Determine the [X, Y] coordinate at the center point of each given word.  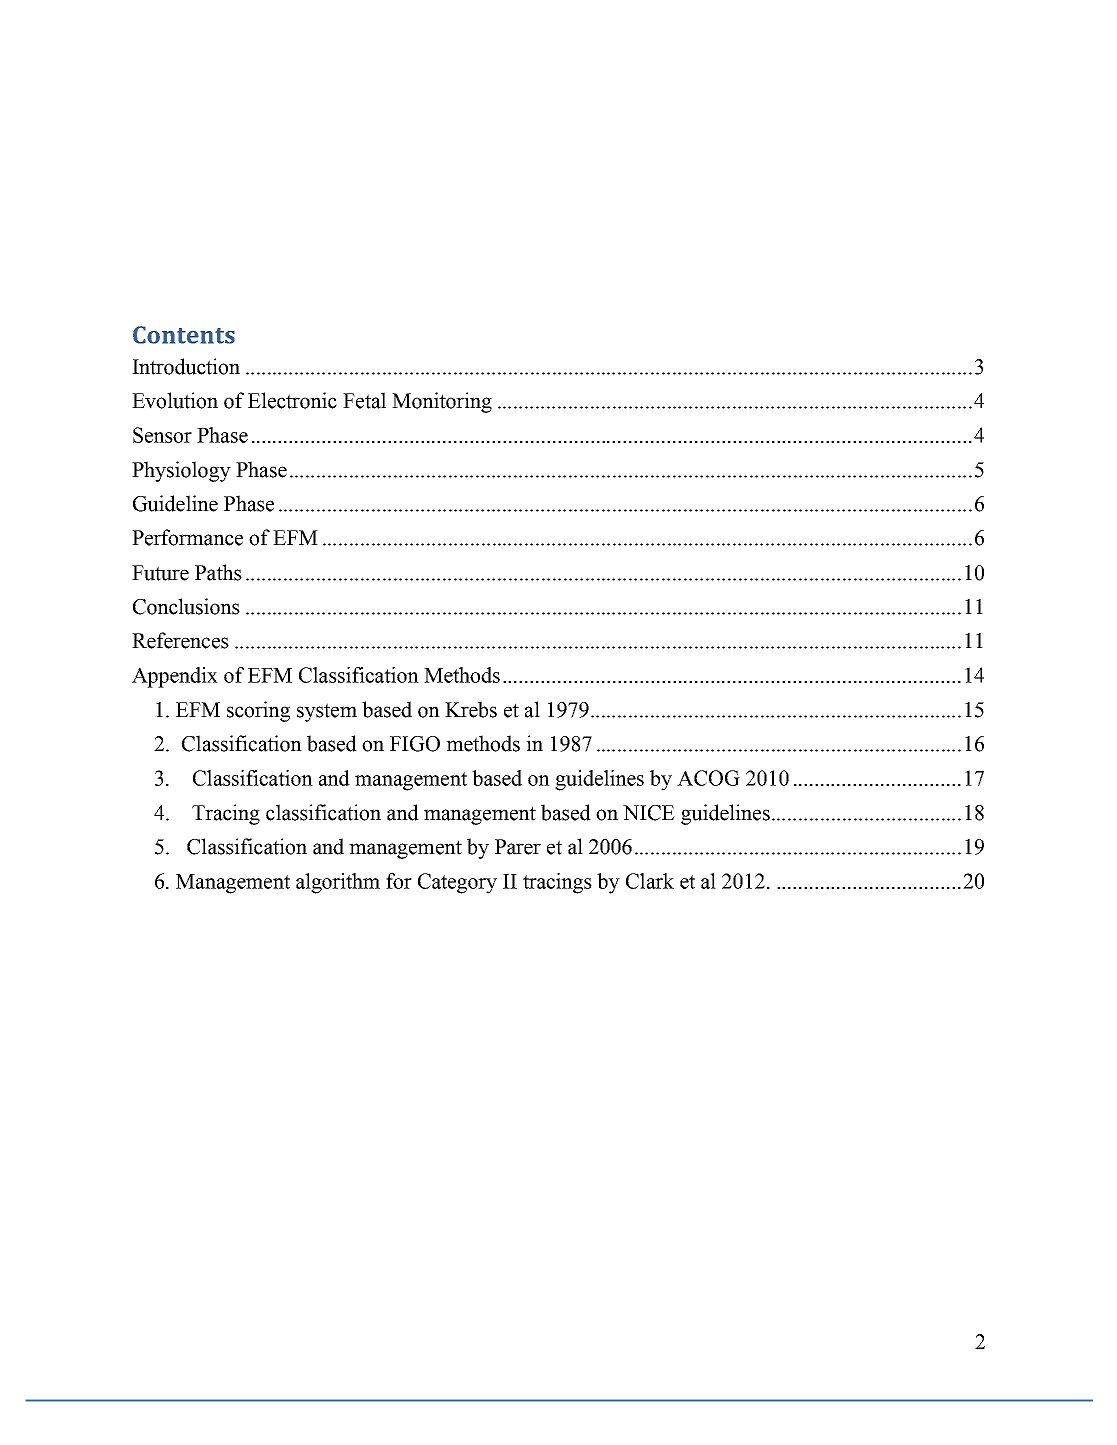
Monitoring [442, 402]
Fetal [364, 400]
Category [457, 883]
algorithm [338, 883]
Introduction [186, 366]
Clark [650, 881]
